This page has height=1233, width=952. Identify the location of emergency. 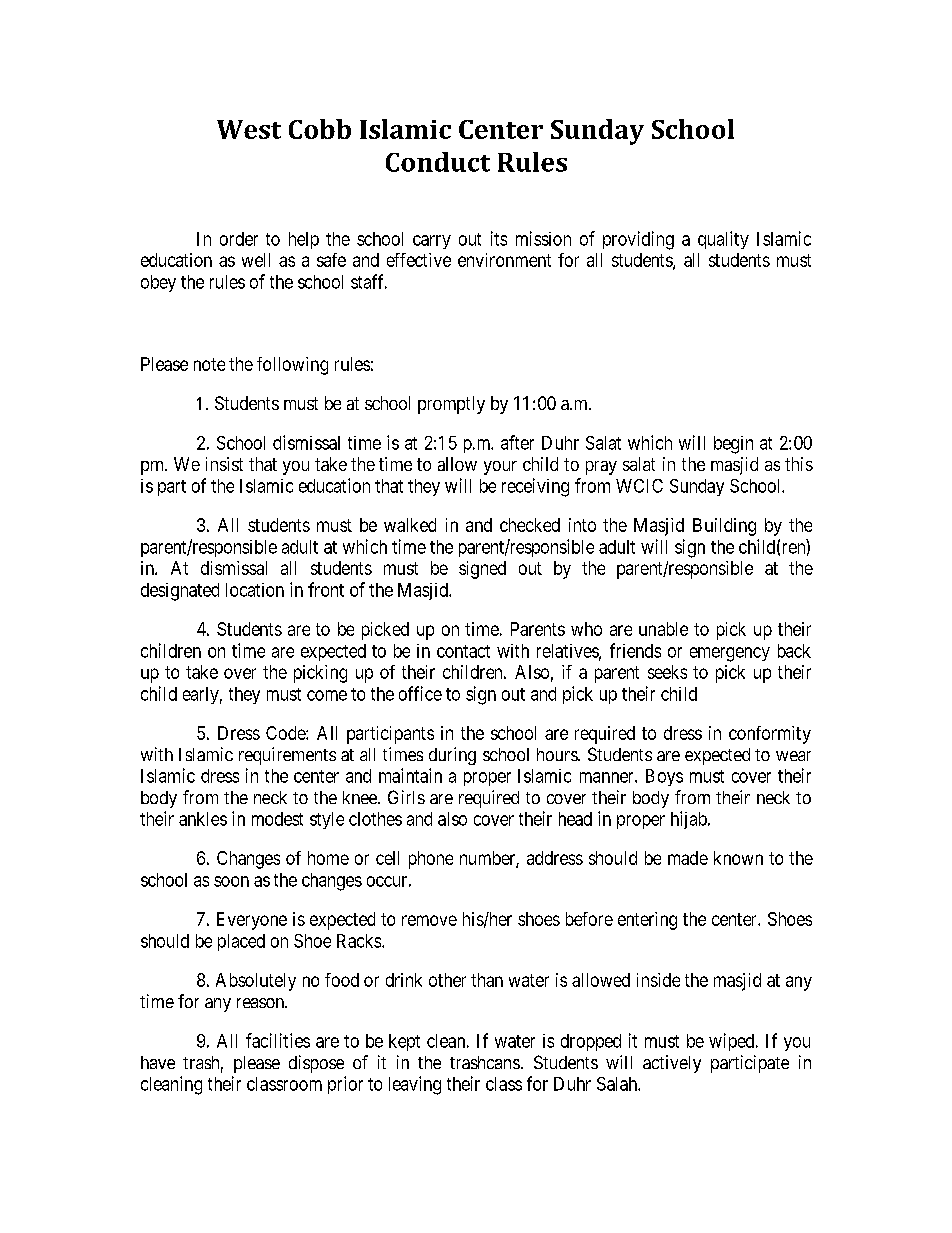
(730, 654).
